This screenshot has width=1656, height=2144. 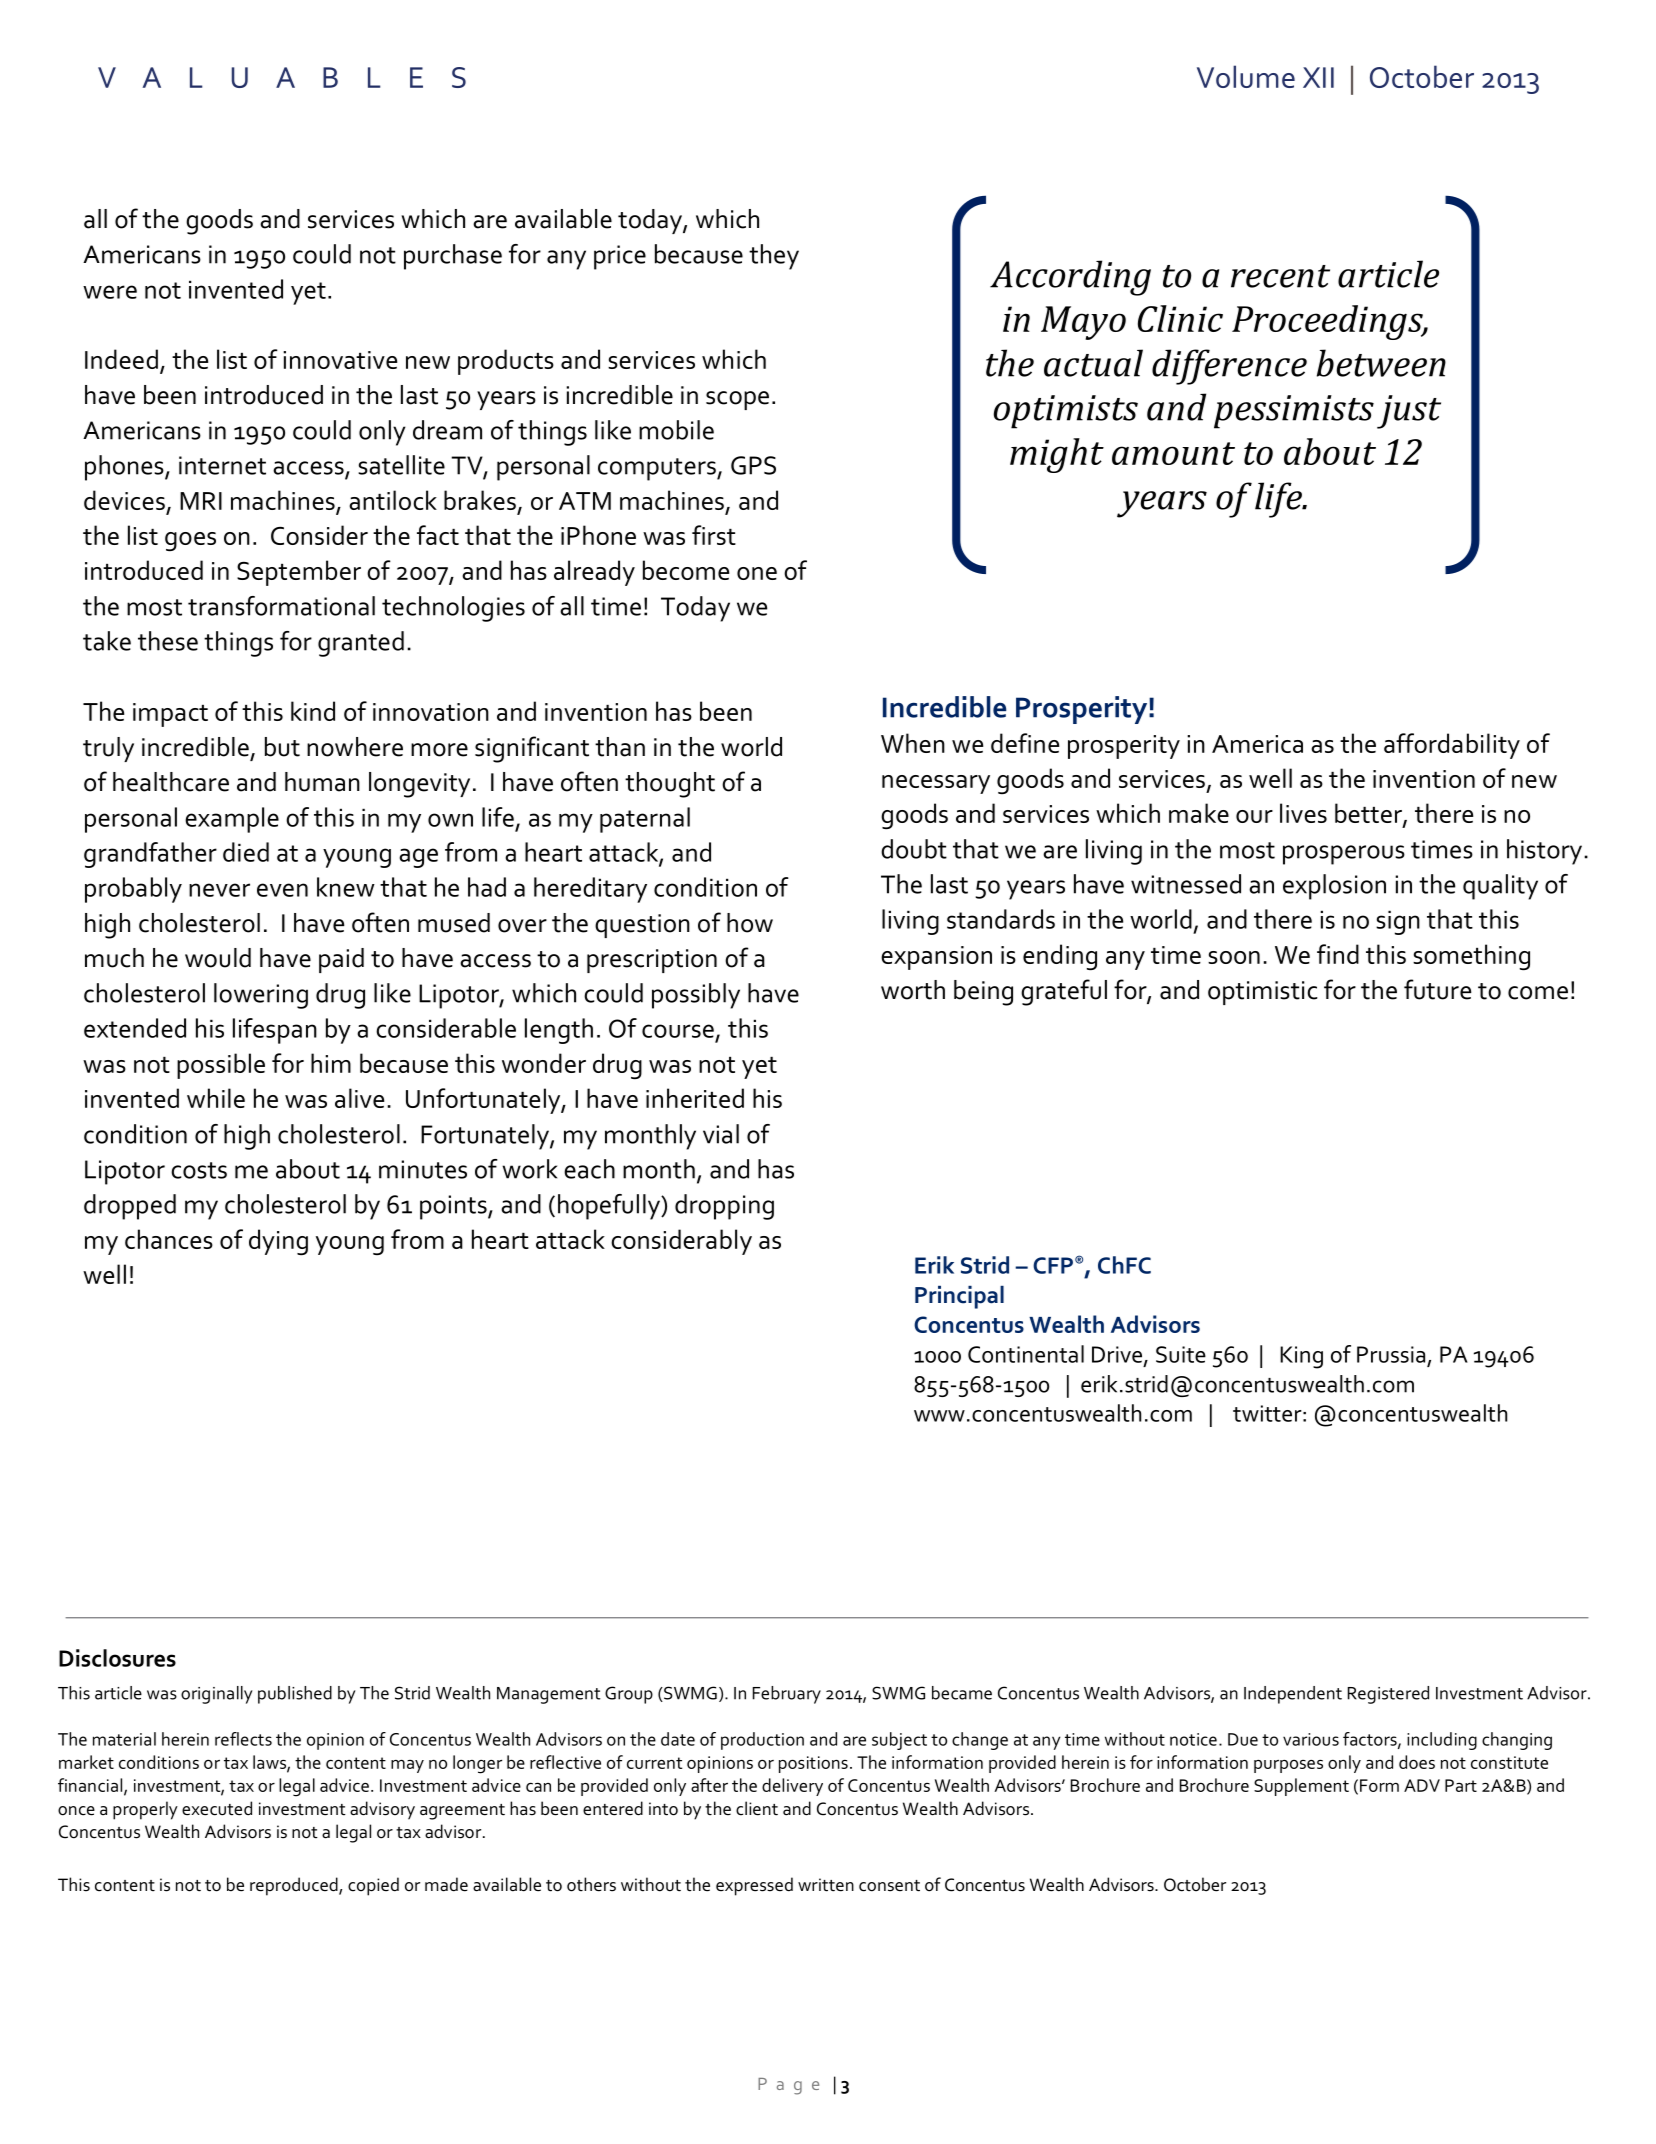 What do you see at coordinates (913, 743) in the screenshot?
I see `When` at bounding box center [913, 743].
